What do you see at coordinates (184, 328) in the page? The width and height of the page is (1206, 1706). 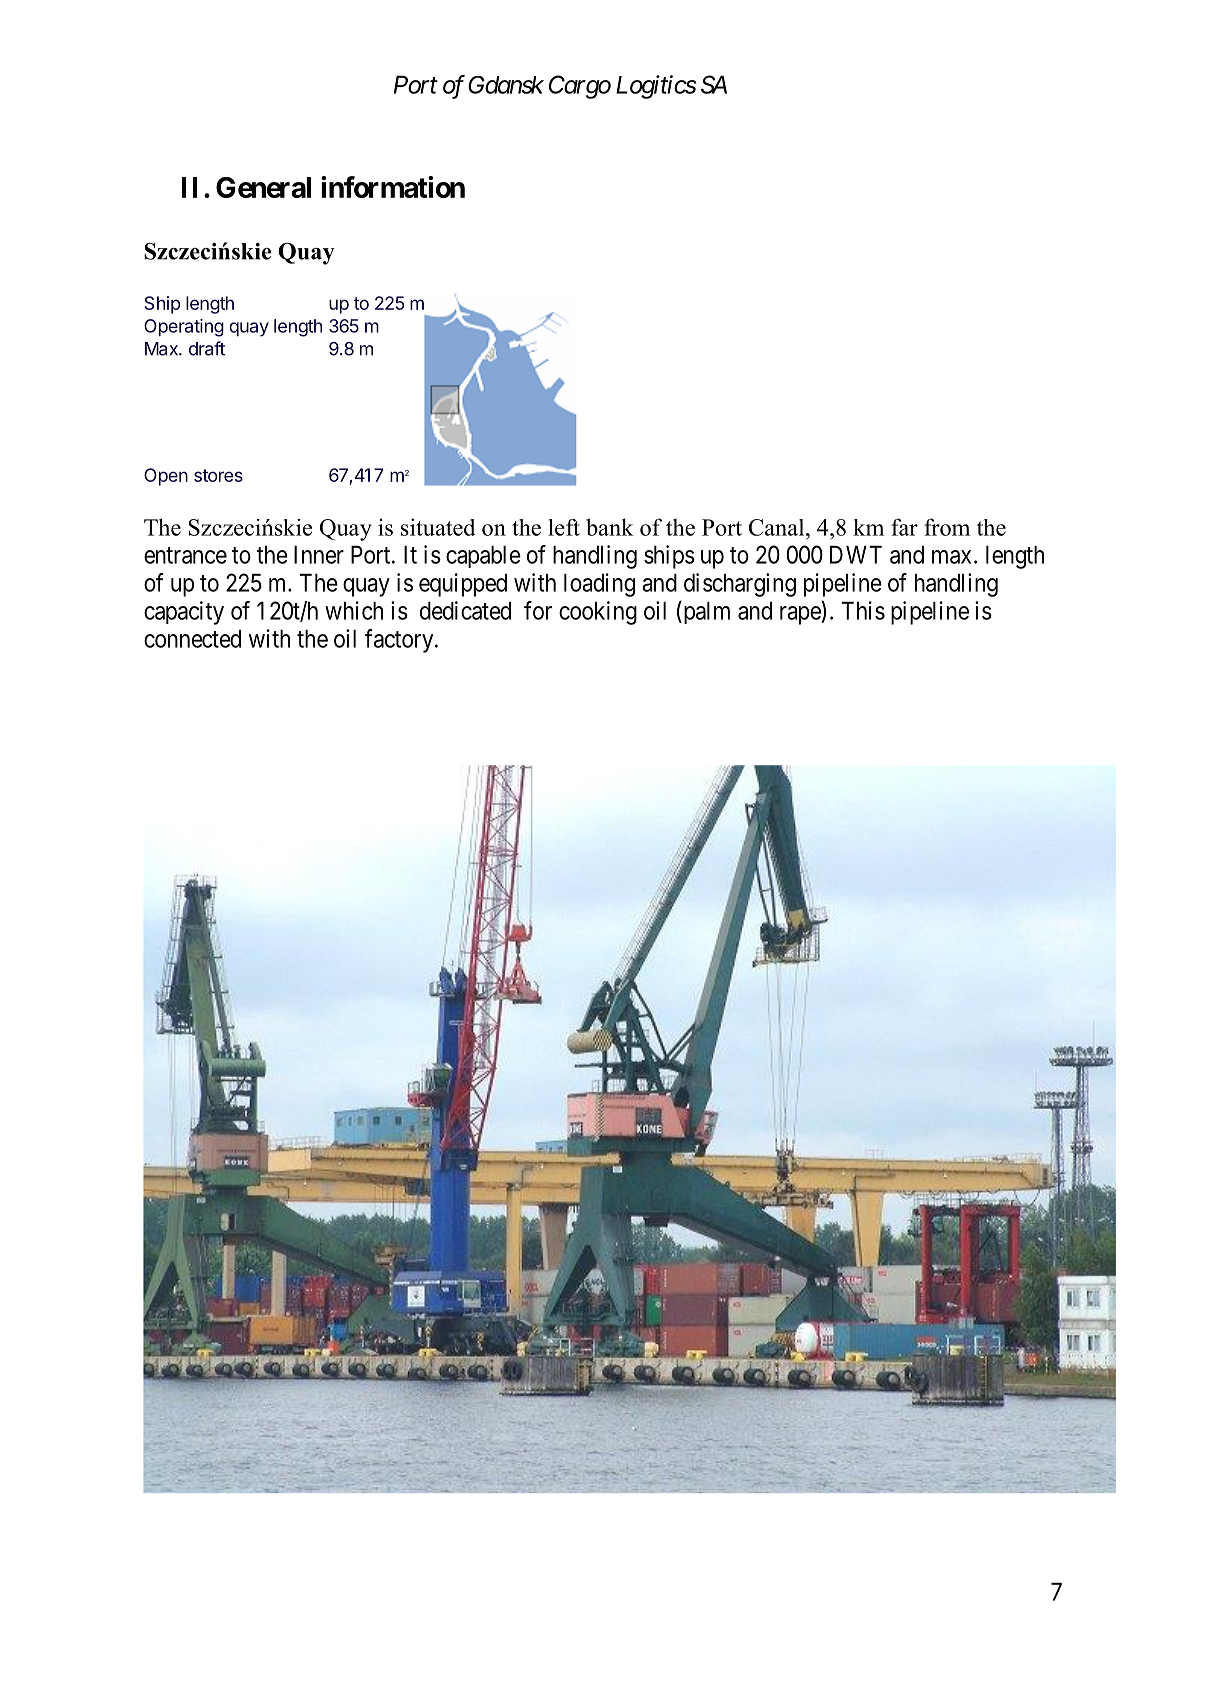 I see `Operating` at bounding box center [184, 328].
